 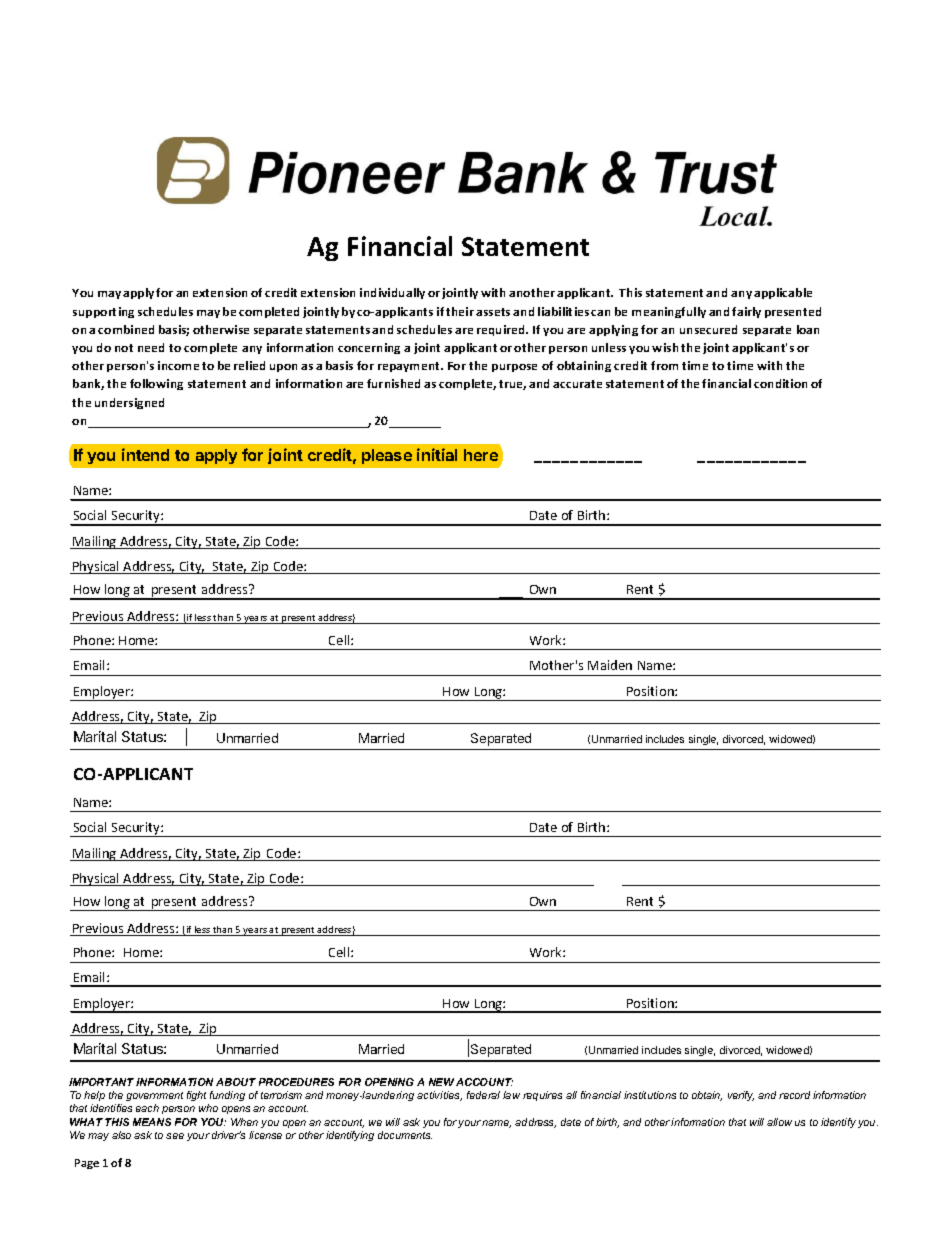 What do you see at coordinates (236, 1082) in the screenshot?
I see `ABOUT` at bounding box center [236, 1082].
